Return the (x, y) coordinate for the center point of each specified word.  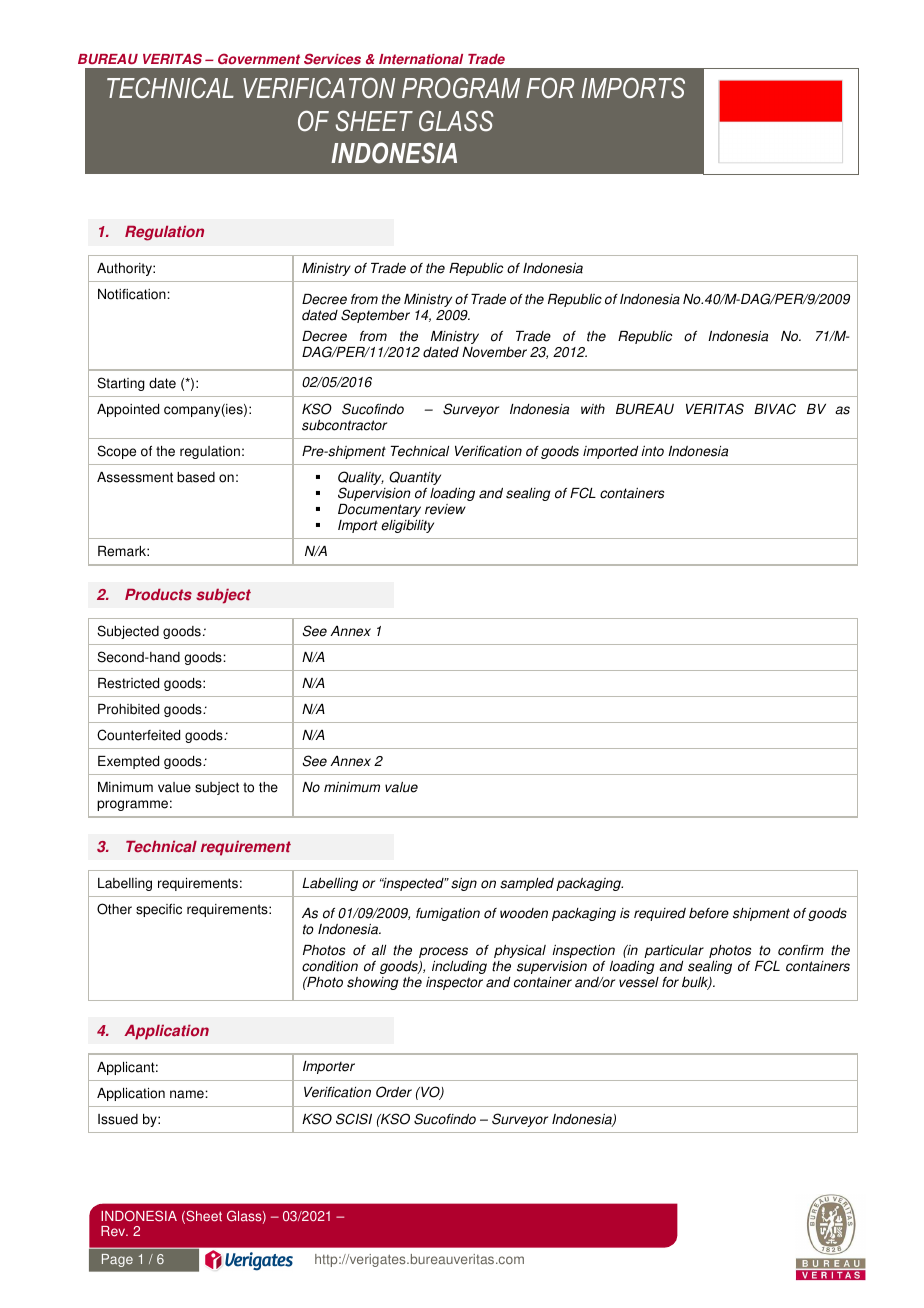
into (652, 451)
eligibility (407, 526)
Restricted (128, 683)
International (421, 59)
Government (259, 59)
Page (117, 1260)
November (494, 352)
